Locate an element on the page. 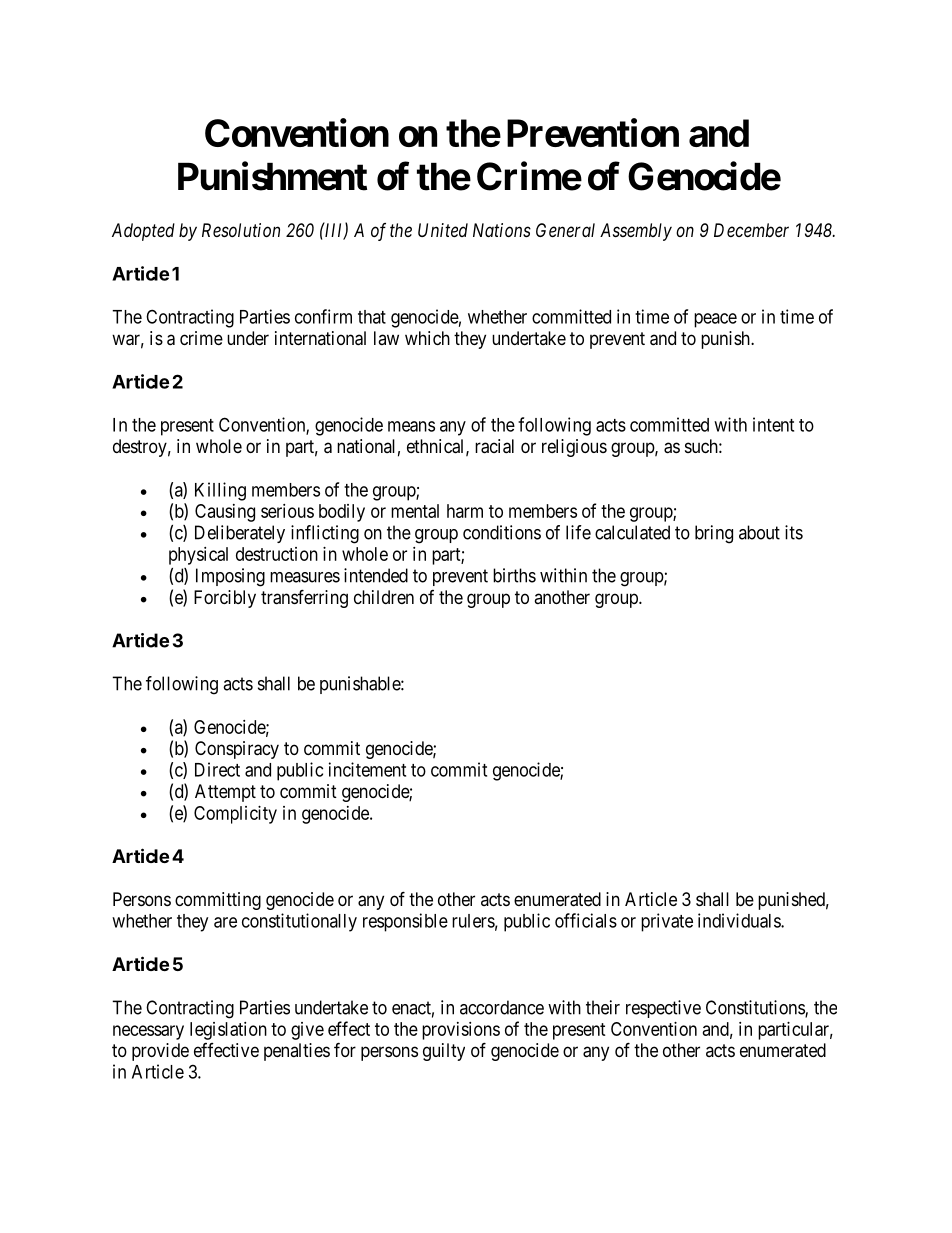 Image resolution: width=952 pixels, height=1233 pixels. provisions is located at coordinates (461, 1031).
